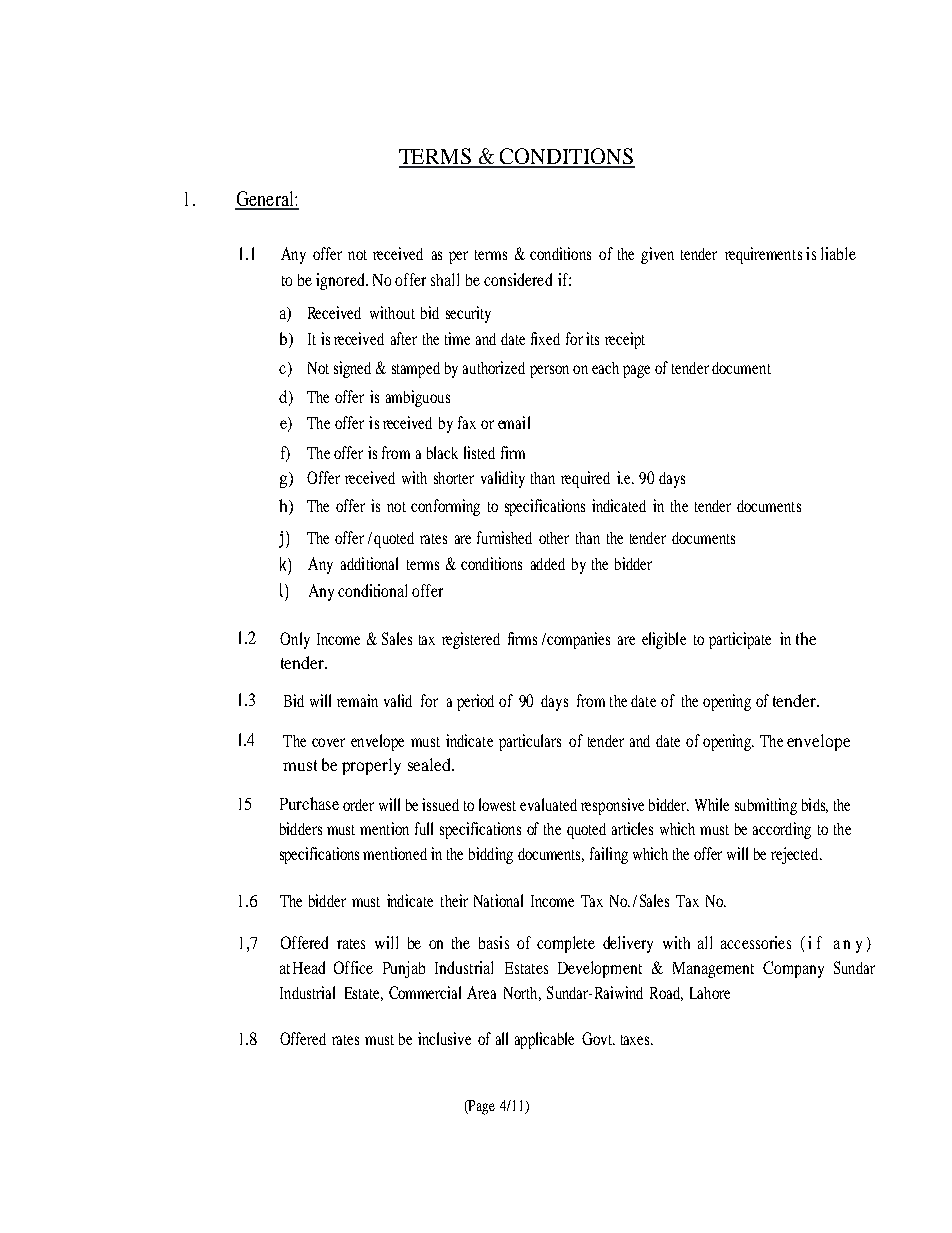 This page has width=952, height=1233. What do you see at coordinates (353, 967) in the page?
I see `Office` at bounding box center [353, 967].
